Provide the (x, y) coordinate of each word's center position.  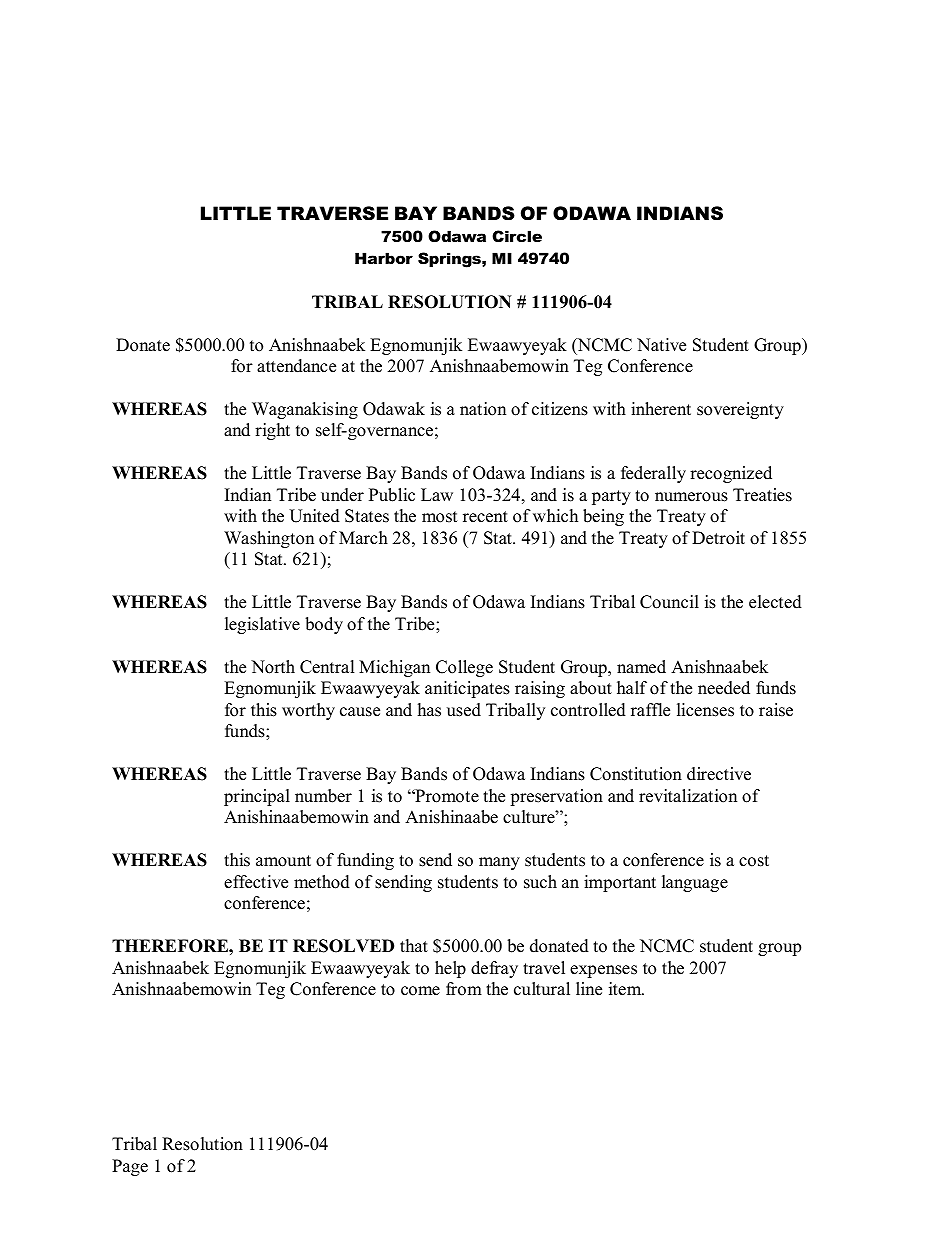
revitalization (688, 796)
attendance (296, 366)
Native (661, 345)
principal (257, 797)
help (450, 969)
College (464, 668)
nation (483, 409)
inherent (661, 409)
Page (130, 1167)
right (272, 431)
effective (256, 882)
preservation (556, 797)
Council (669, 602)
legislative (262, 625)
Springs (450, 260)
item (626, 989)
